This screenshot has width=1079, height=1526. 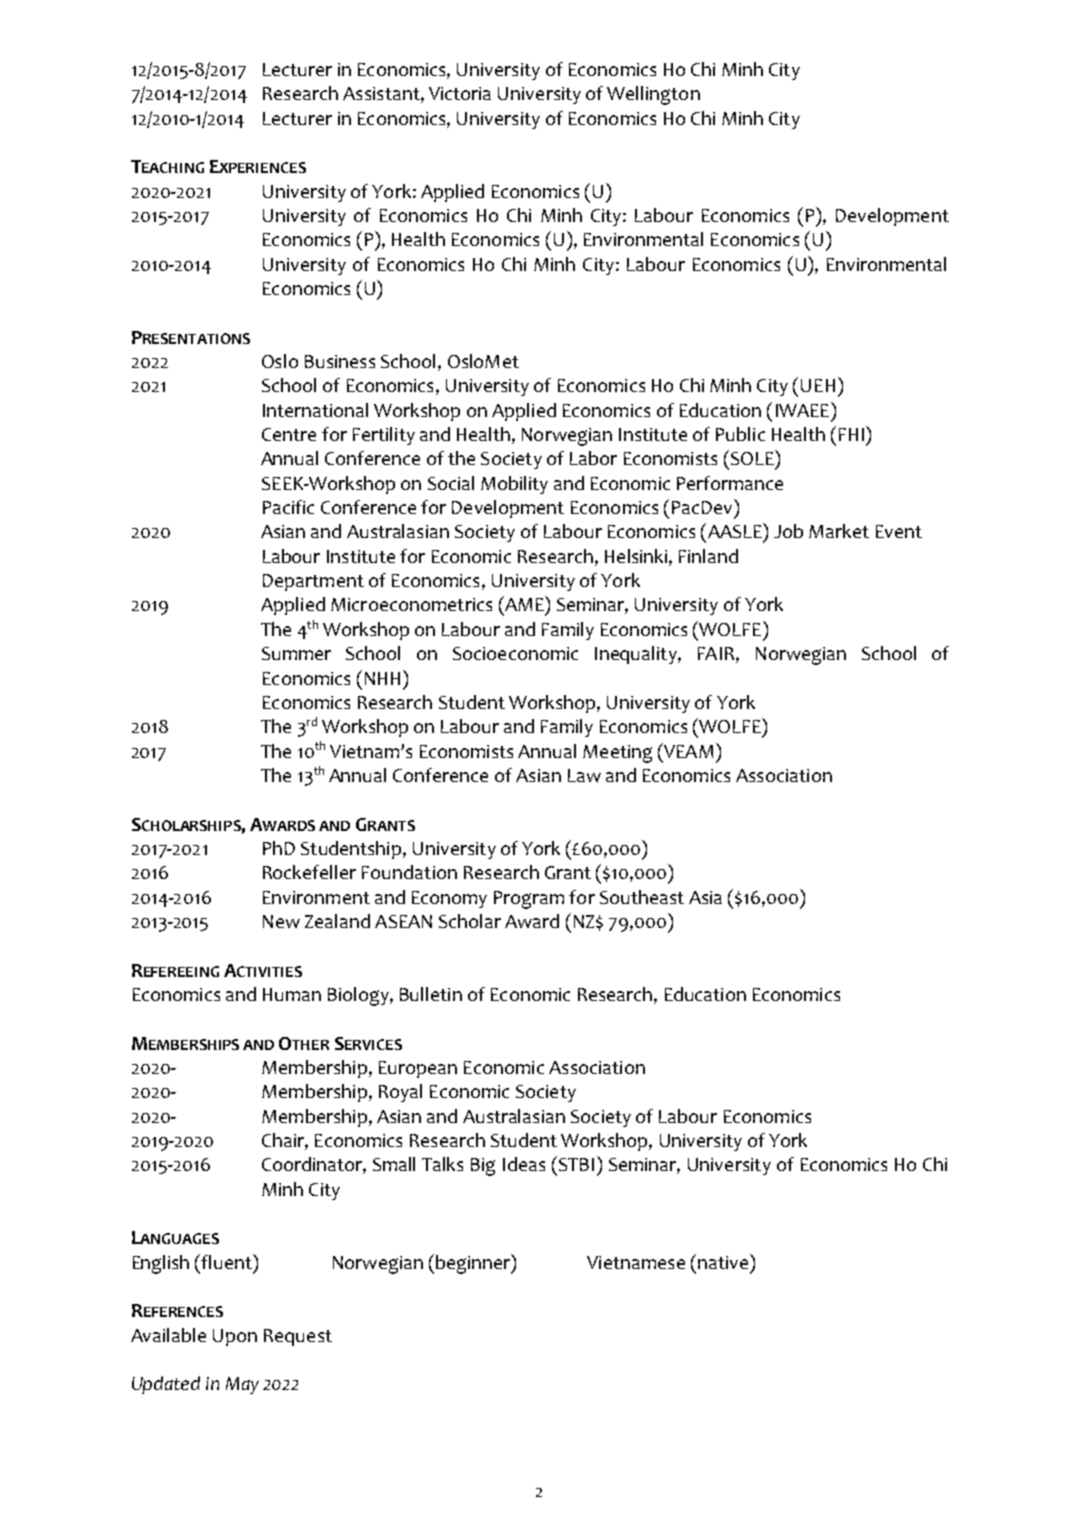 I want to click on Upon, so click(x=235, y=1337).
